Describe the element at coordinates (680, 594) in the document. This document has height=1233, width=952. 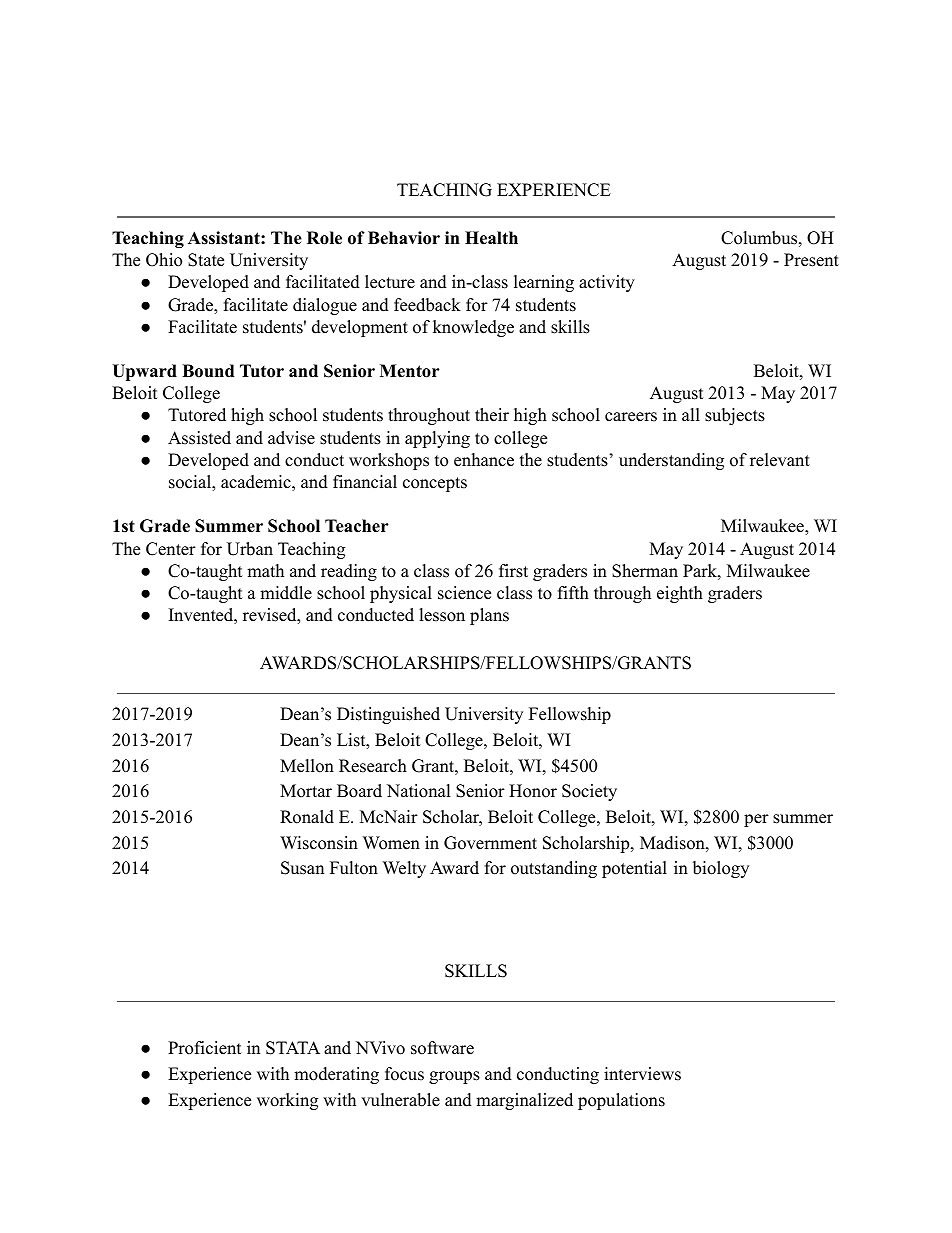
I see `eighth` at that location.
